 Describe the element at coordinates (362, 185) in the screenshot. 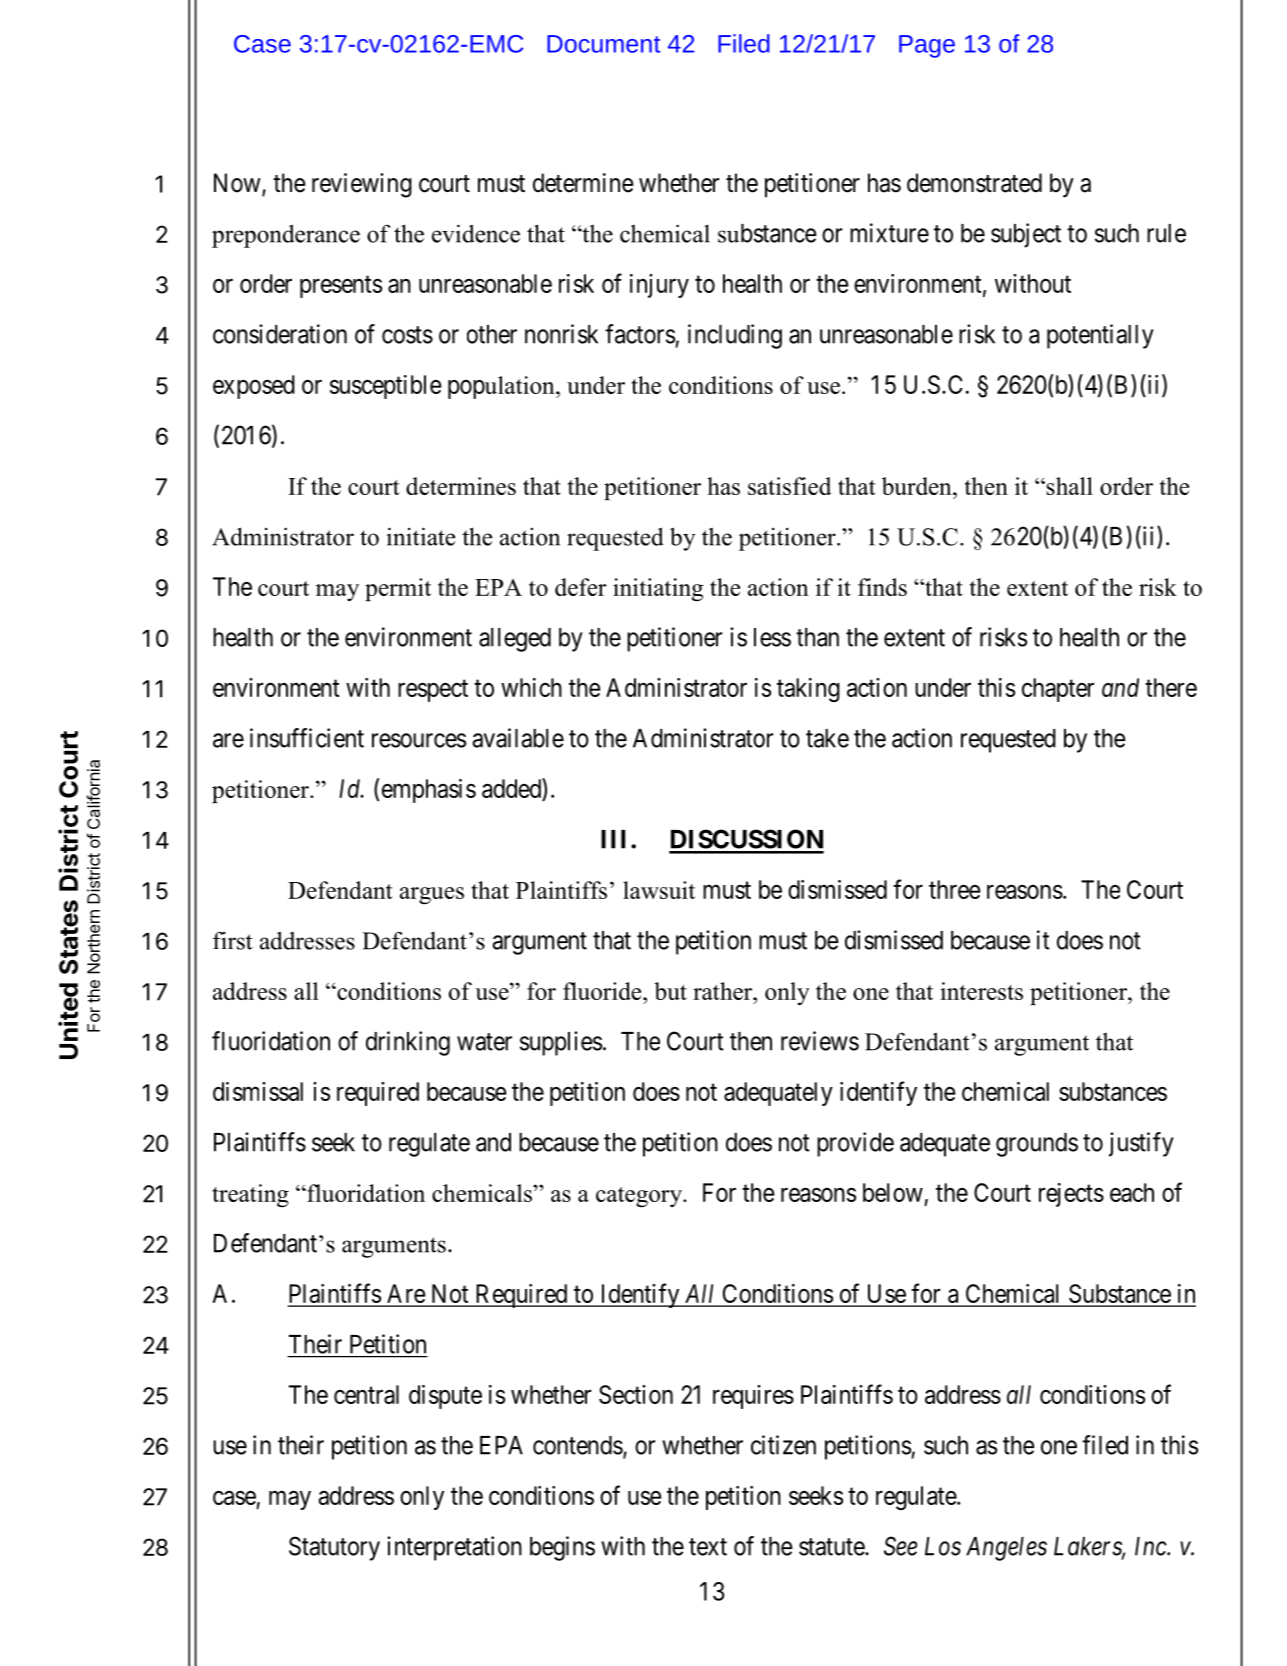

I see `reviewing` at that location.
